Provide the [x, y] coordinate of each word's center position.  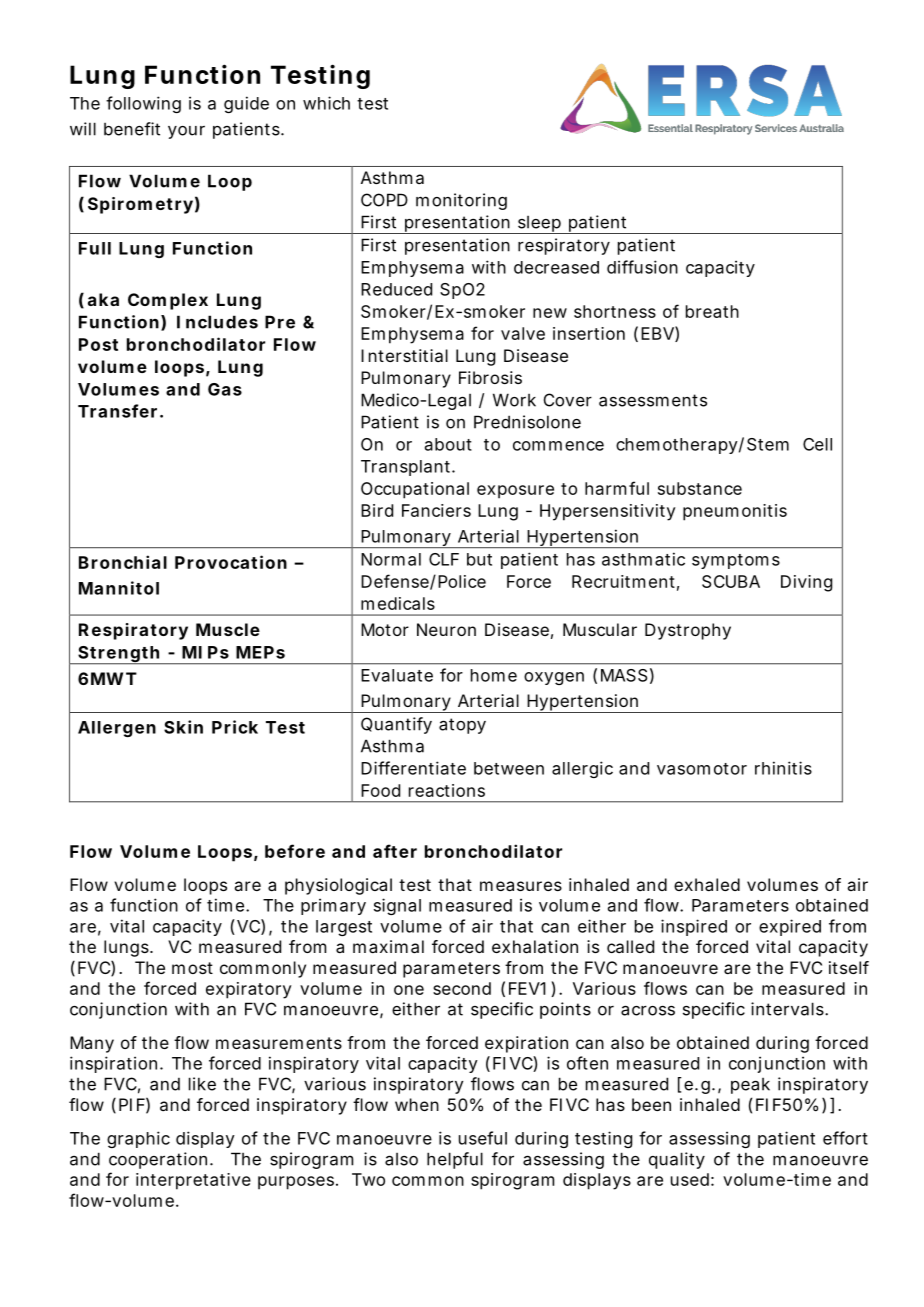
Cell [817, 444]
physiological [338, 886]
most [192, 968]
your [186, 132]
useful [483, 1138]
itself [849, 967]
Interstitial [404, 355]
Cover [568, 400]
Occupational [415, 490]
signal [397, 906]
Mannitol [119, 588]
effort [845, 1138]
